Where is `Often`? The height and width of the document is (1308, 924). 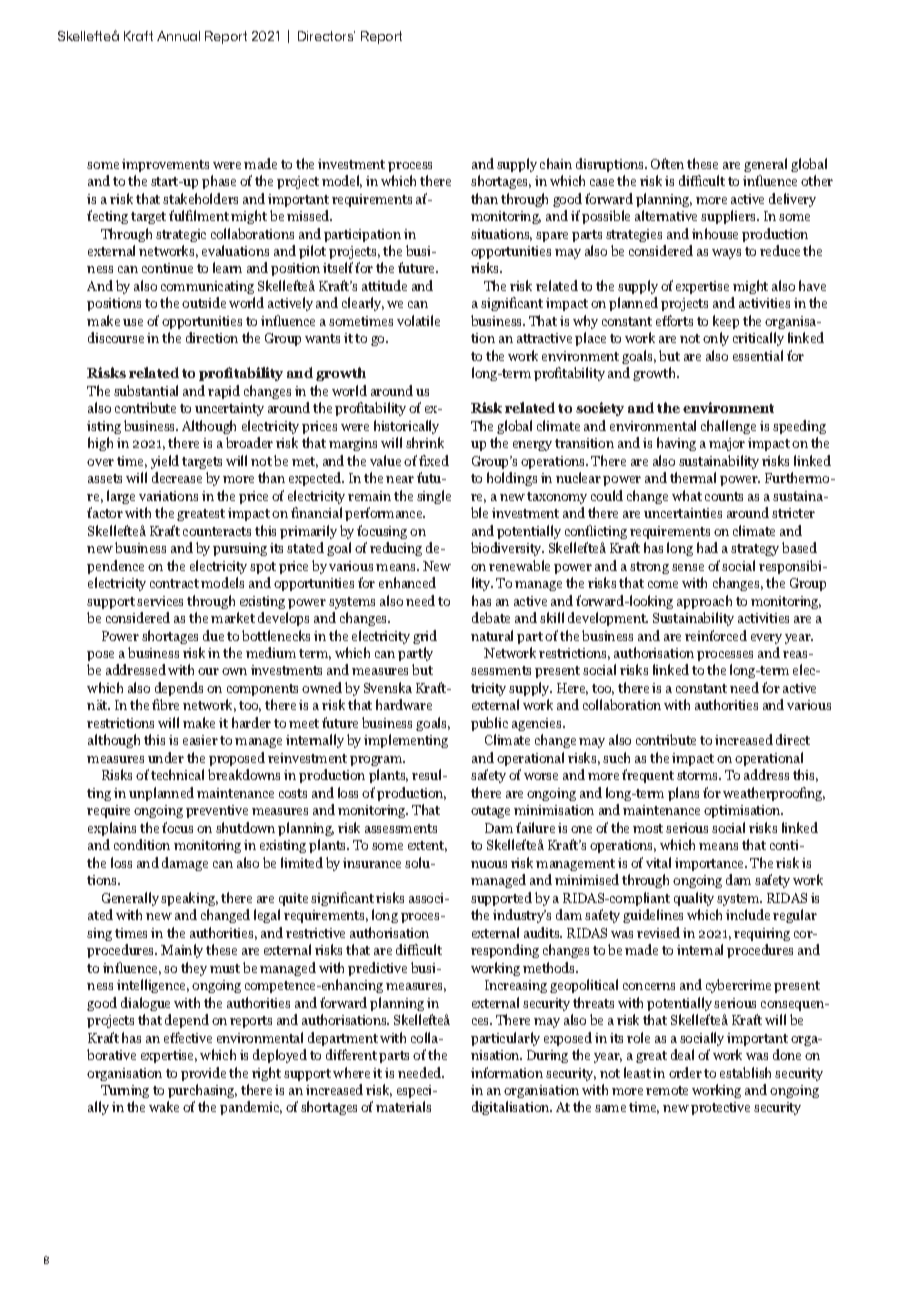
Often is located at coordinates (667, 163).
